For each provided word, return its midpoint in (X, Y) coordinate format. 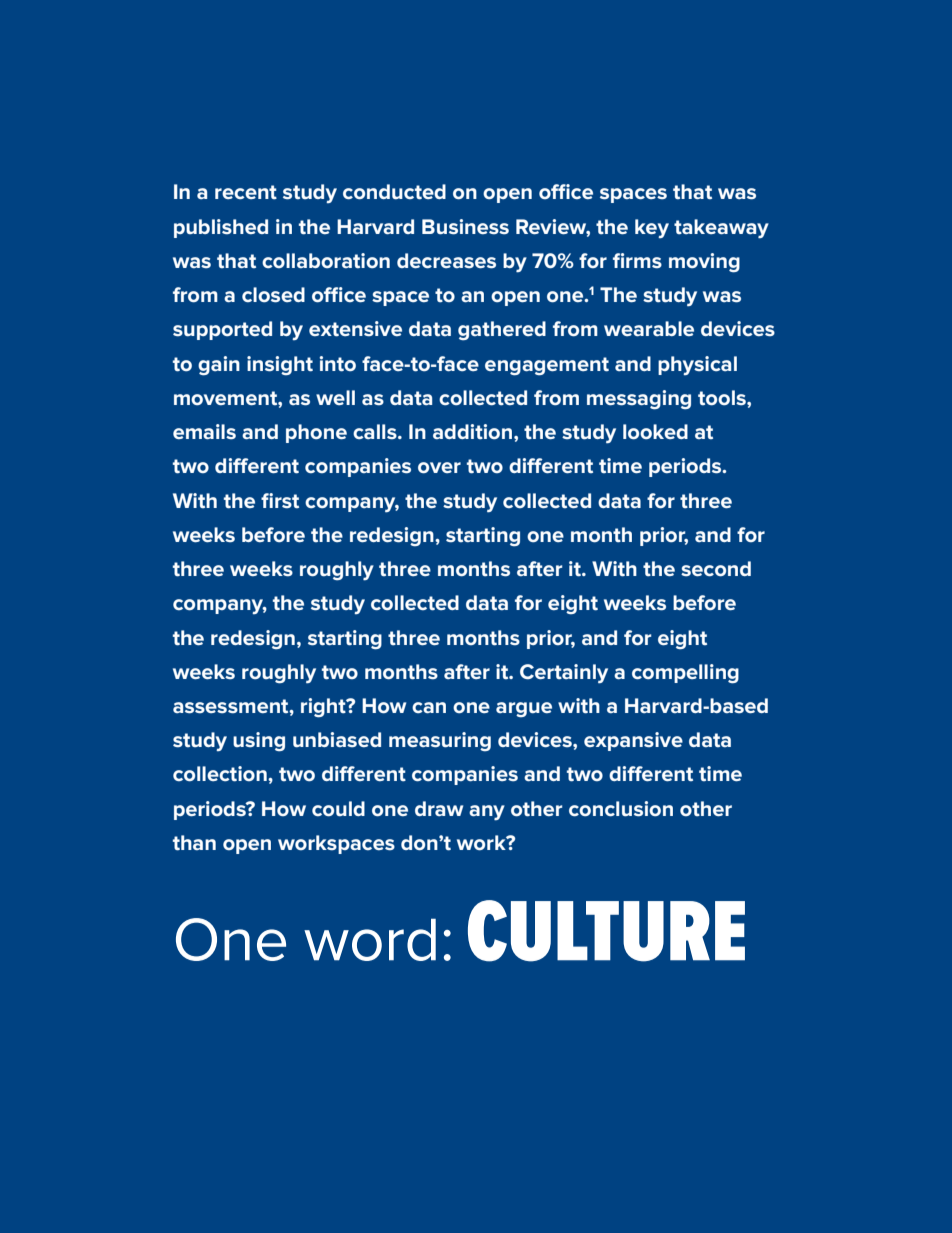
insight (280, 366)
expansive (633, 741)
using (259, 742)
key (652, 228)
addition (472, 432)
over (439, 468)
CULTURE (606, 931)
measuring (440, 742)
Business (465, 227)
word (370, 939)
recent (246, 192)
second (716, 569)
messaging (639, 400)
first (280, 501)
